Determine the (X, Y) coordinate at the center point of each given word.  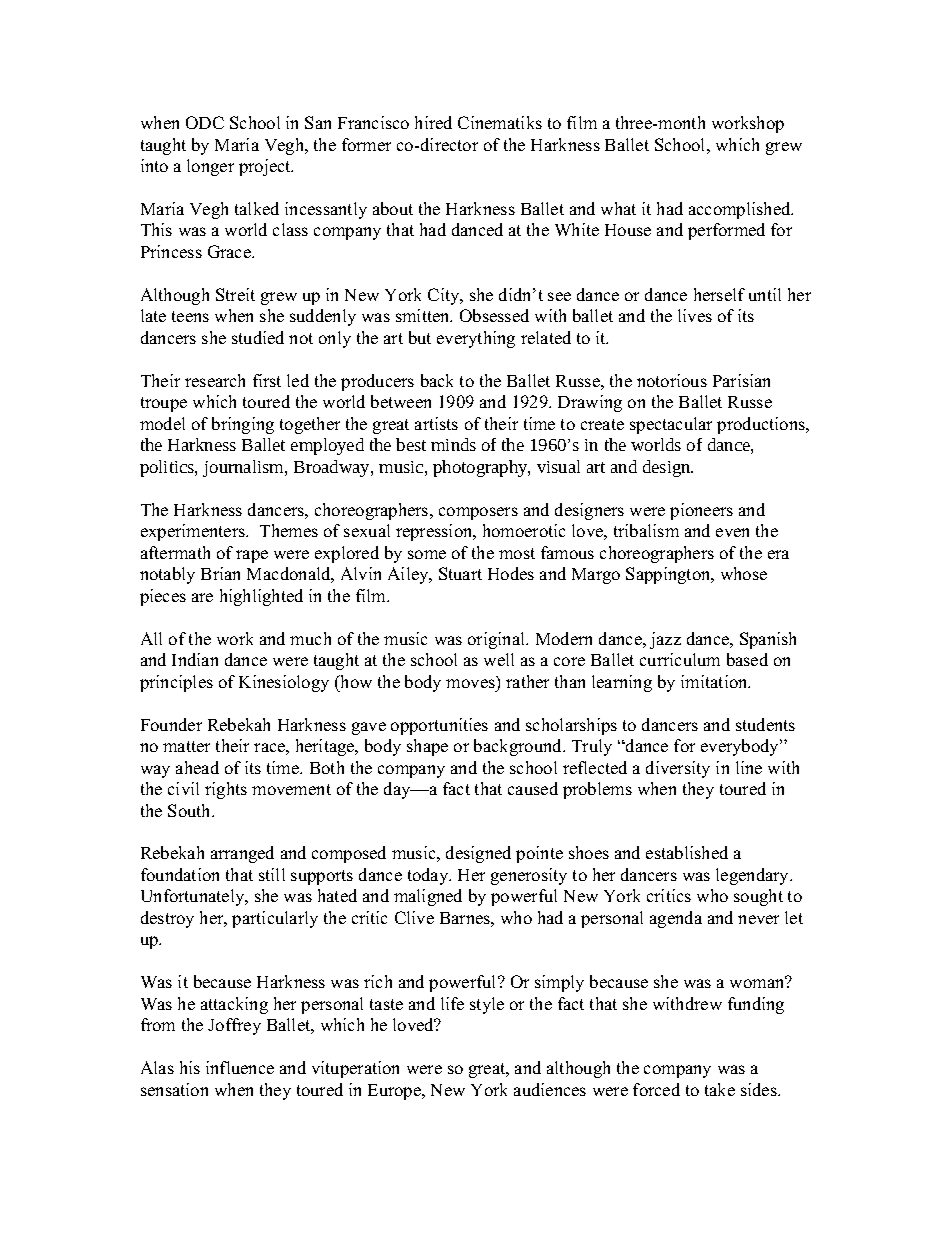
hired (433, 122)
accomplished (741, 210)
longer (210, 167)
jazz (665, 640)
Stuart (460, 573)
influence (240, 1067)
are (202, 597)
